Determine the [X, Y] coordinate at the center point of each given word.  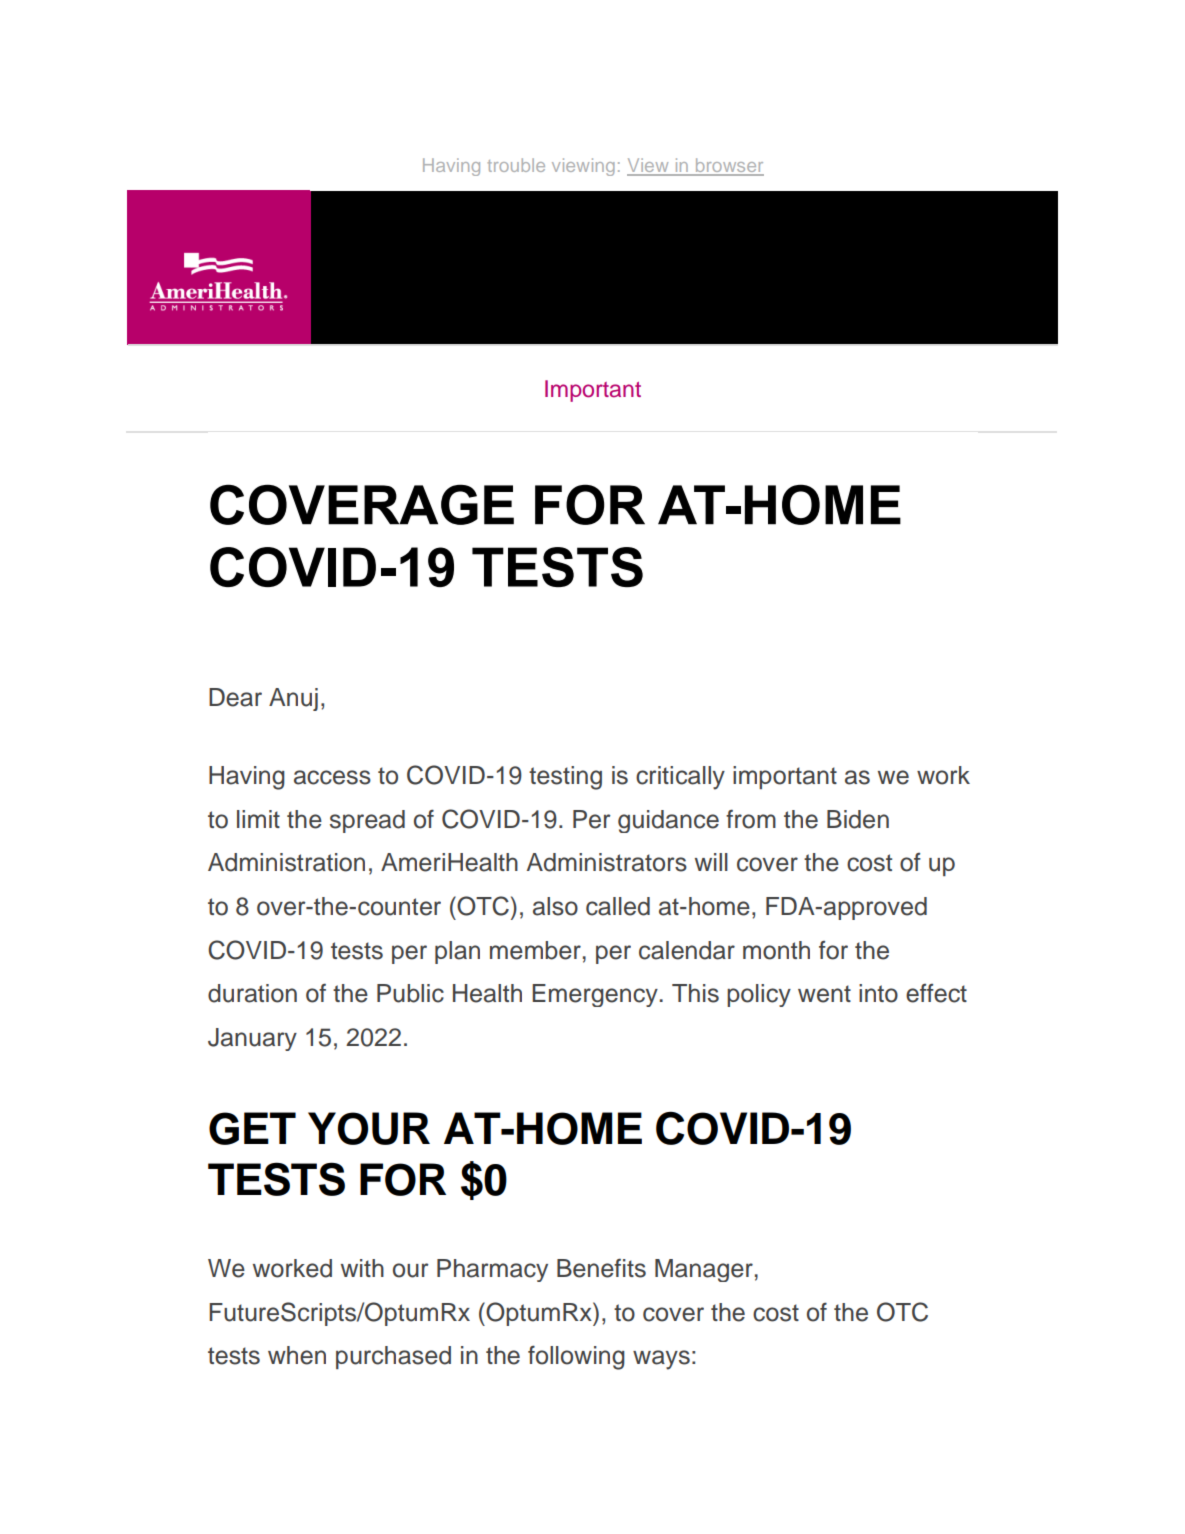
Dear [235, 697]
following [576, 1357]
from [751, 819]
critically [680, 778]
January [252, 1039]
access [332, 777]
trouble [516, 165]
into [878, 993]
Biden [858, 819]
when [297, 1355]
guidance [668, 821]
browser [728, 166]
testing [565, 778]
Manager [704, 1270]
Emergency [595, 995]
